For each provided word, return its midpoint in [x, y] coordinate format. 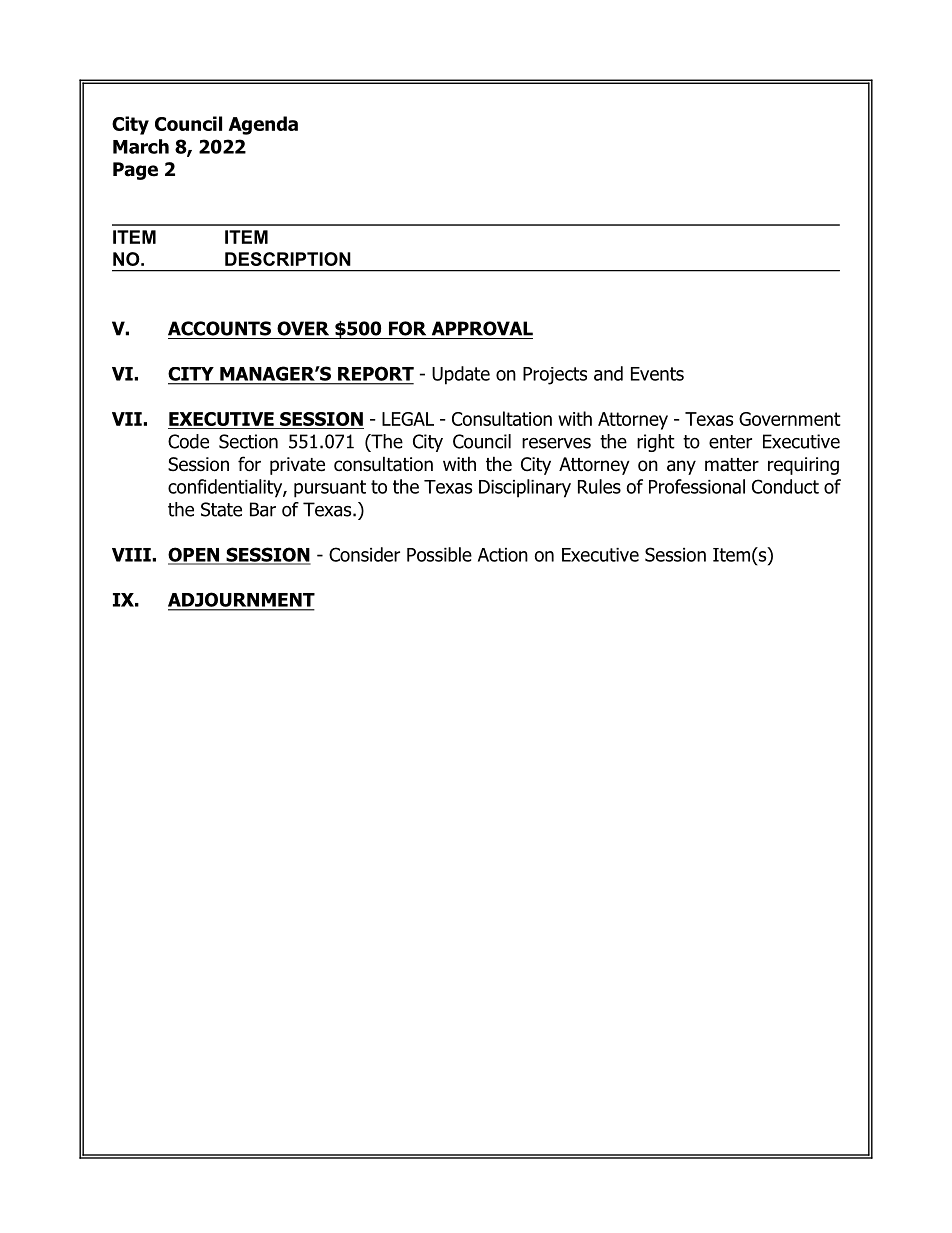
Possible [439, 554]
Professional [697, 486]
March [141, 146]
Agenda [263, 125]
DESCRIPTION [288, 259]
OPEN [195, 555]
